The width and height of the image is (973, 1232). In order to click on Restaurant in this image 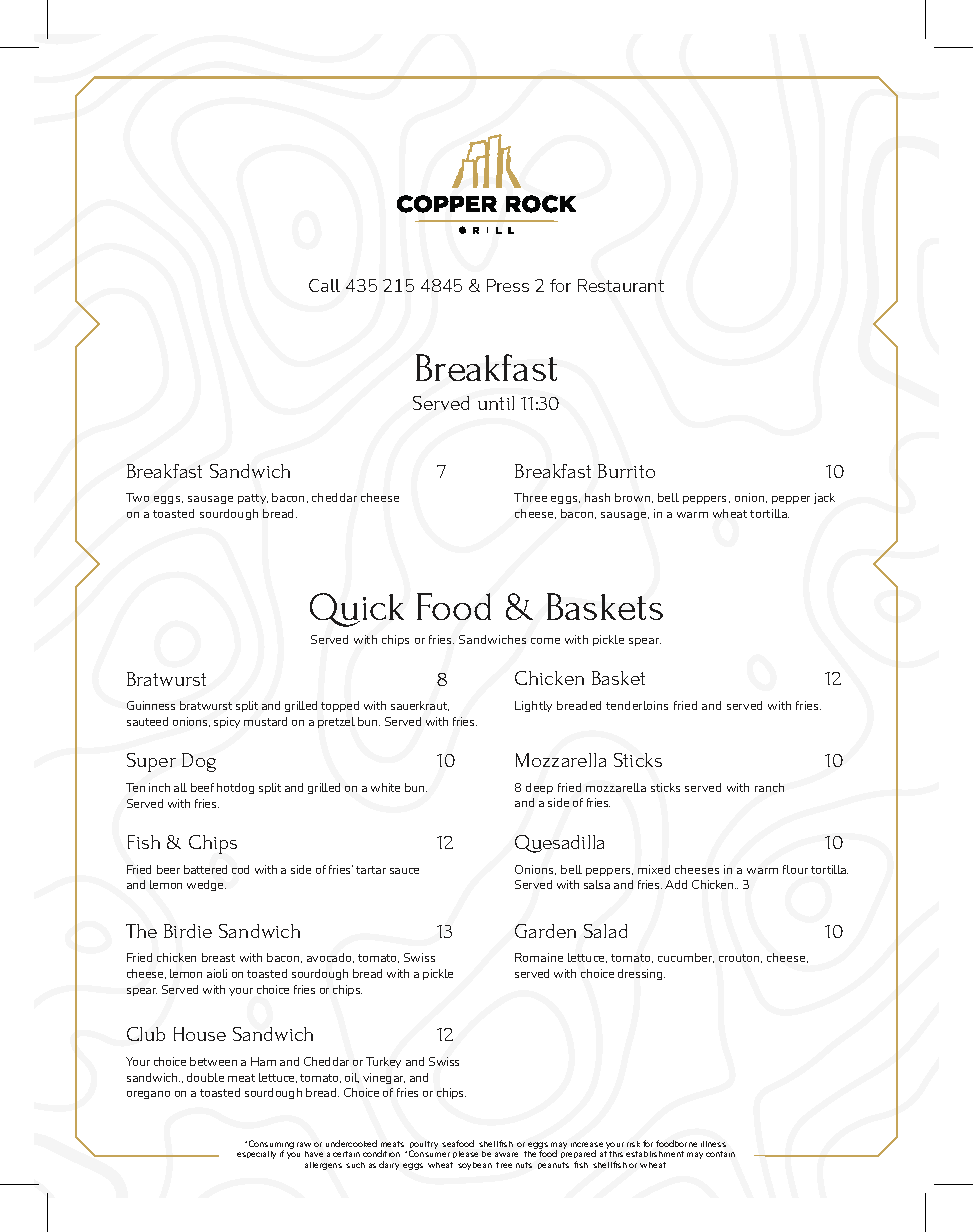, I will do `click(621, 285)`.
